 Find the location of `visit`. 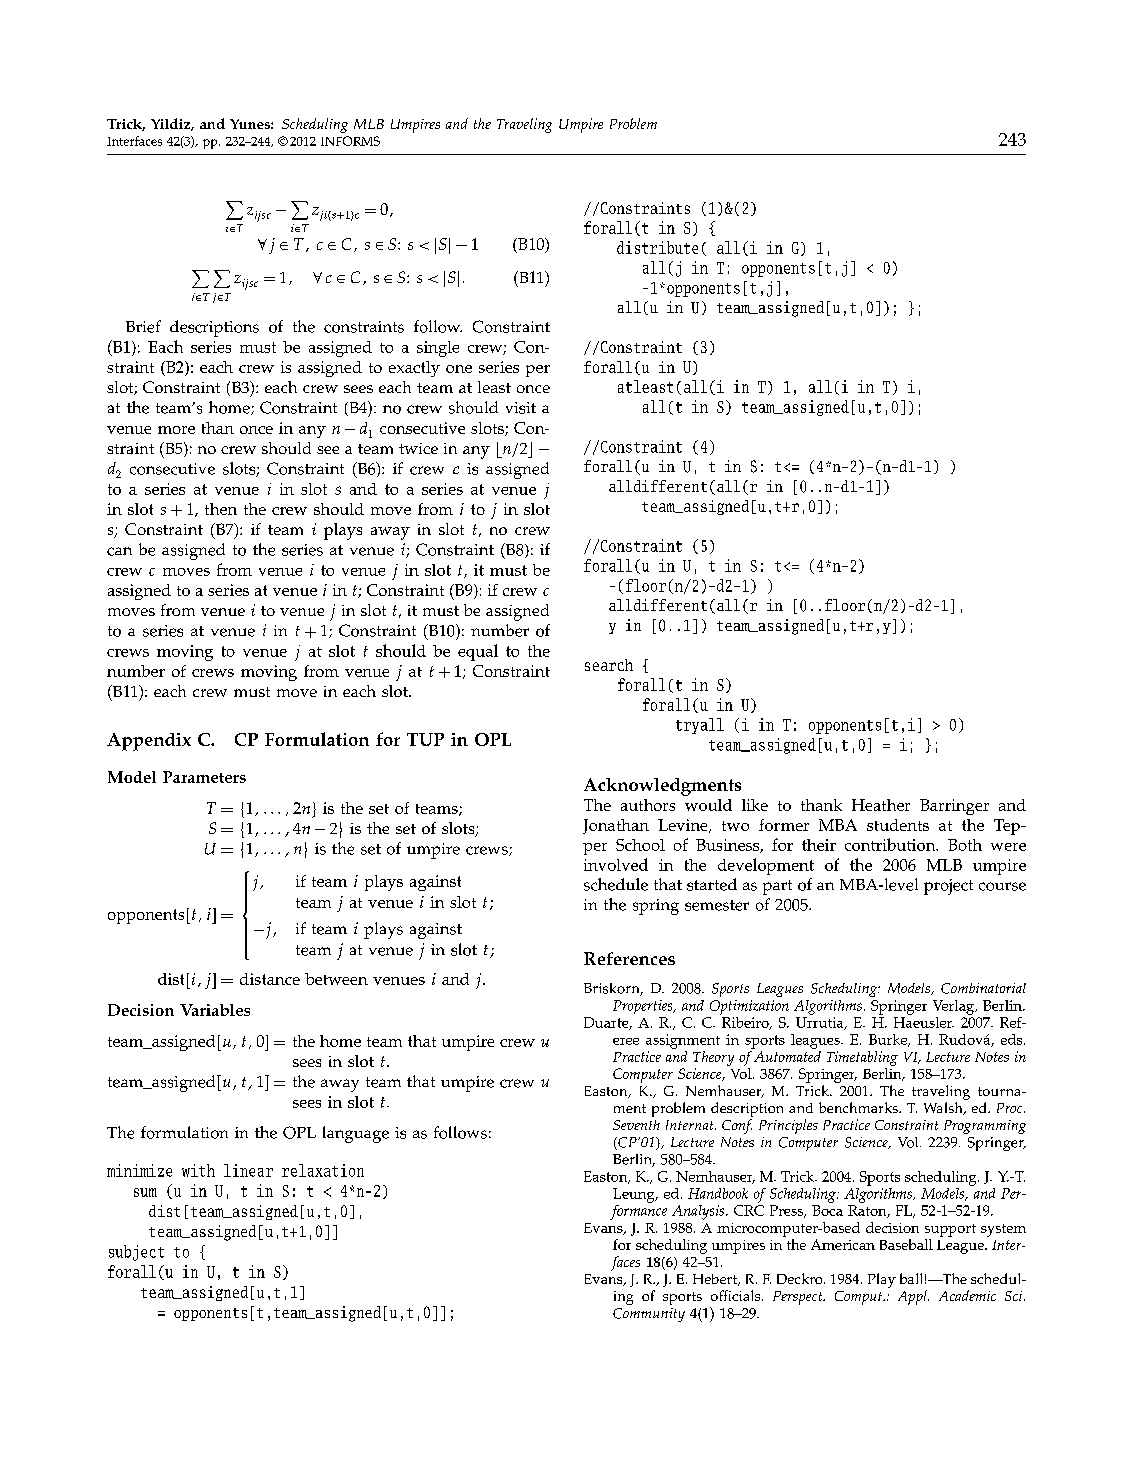

visit is located at coordinates (521, 408).
